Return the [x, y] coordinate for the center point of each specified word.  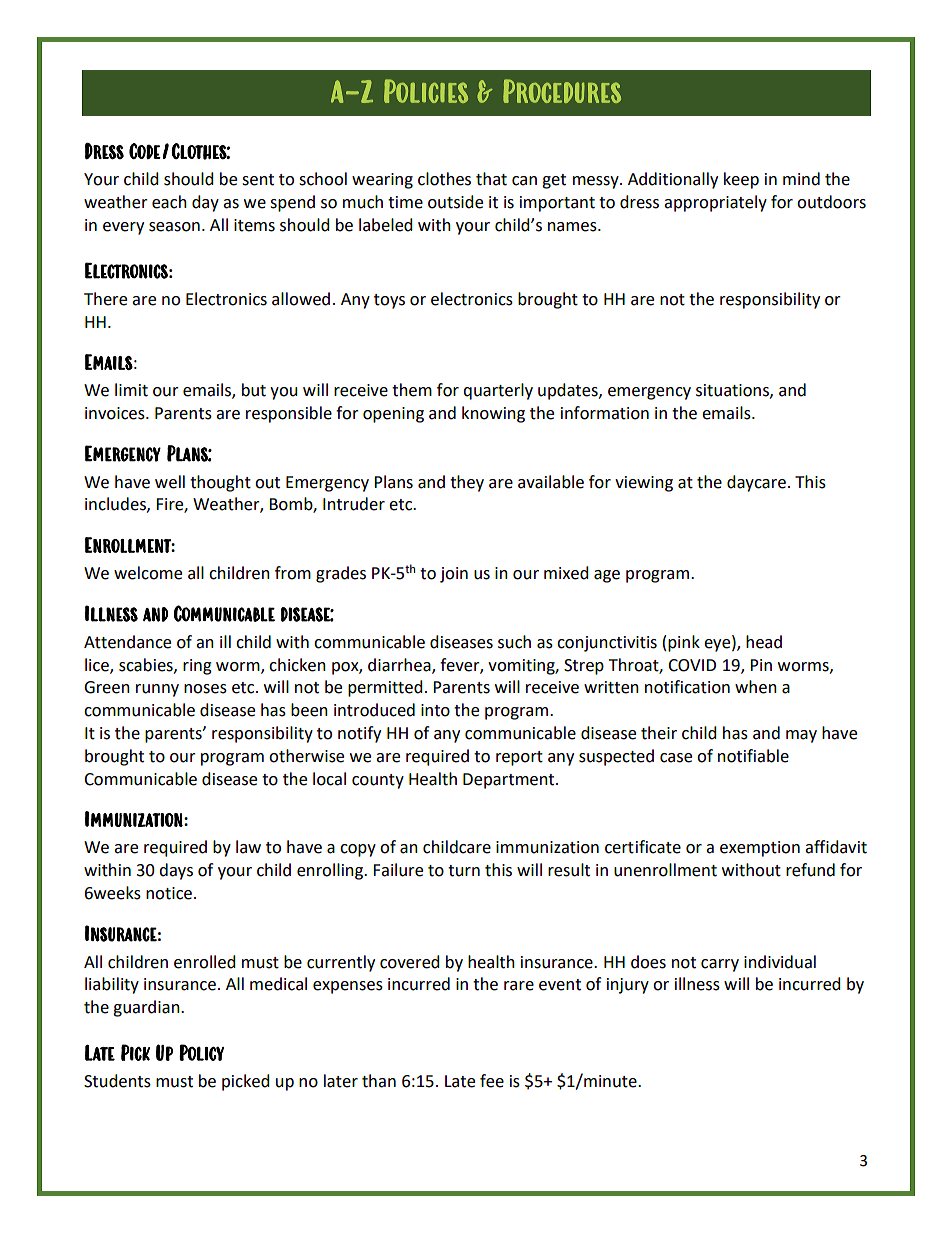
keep [741, 180]
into [435, 710]
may [801, 736]
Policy [201, 1052]
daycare [756, 483]
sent [258, 180]
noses [205, 689]
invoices [116, 413]
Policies [426, 91]
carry [720, 965]
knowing [493, 414]
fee [492, 1081]
